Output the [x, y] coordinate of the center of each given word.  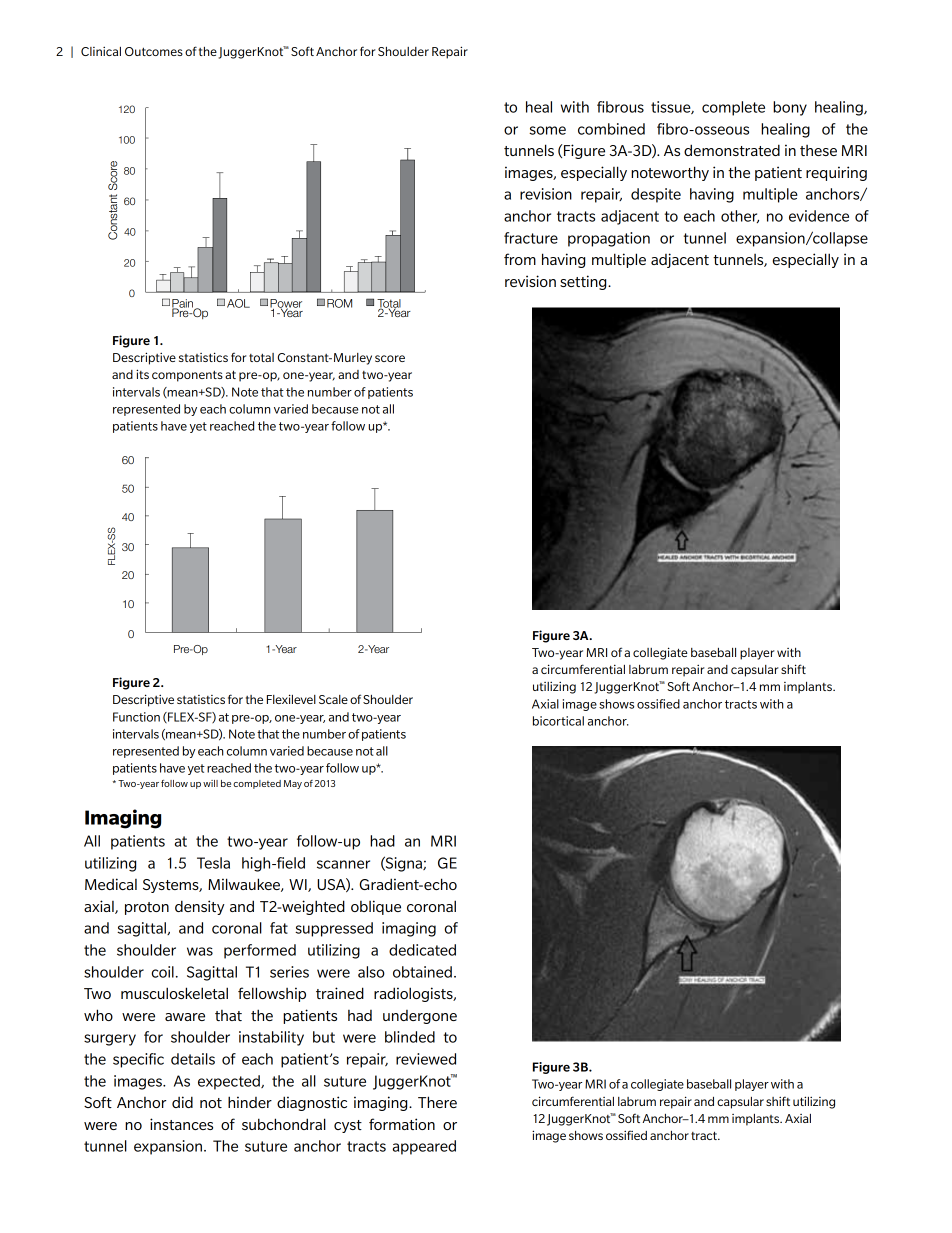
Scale [333, 699]
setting [584, 282]
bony [790, 108]
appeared [424, 1147]
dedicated [422, 950]
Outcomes [154, 51]
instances [181, 1124]
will [210, 783]
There [437, 1102]
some [547, 130]
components [187, 376]
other [740, 216]
